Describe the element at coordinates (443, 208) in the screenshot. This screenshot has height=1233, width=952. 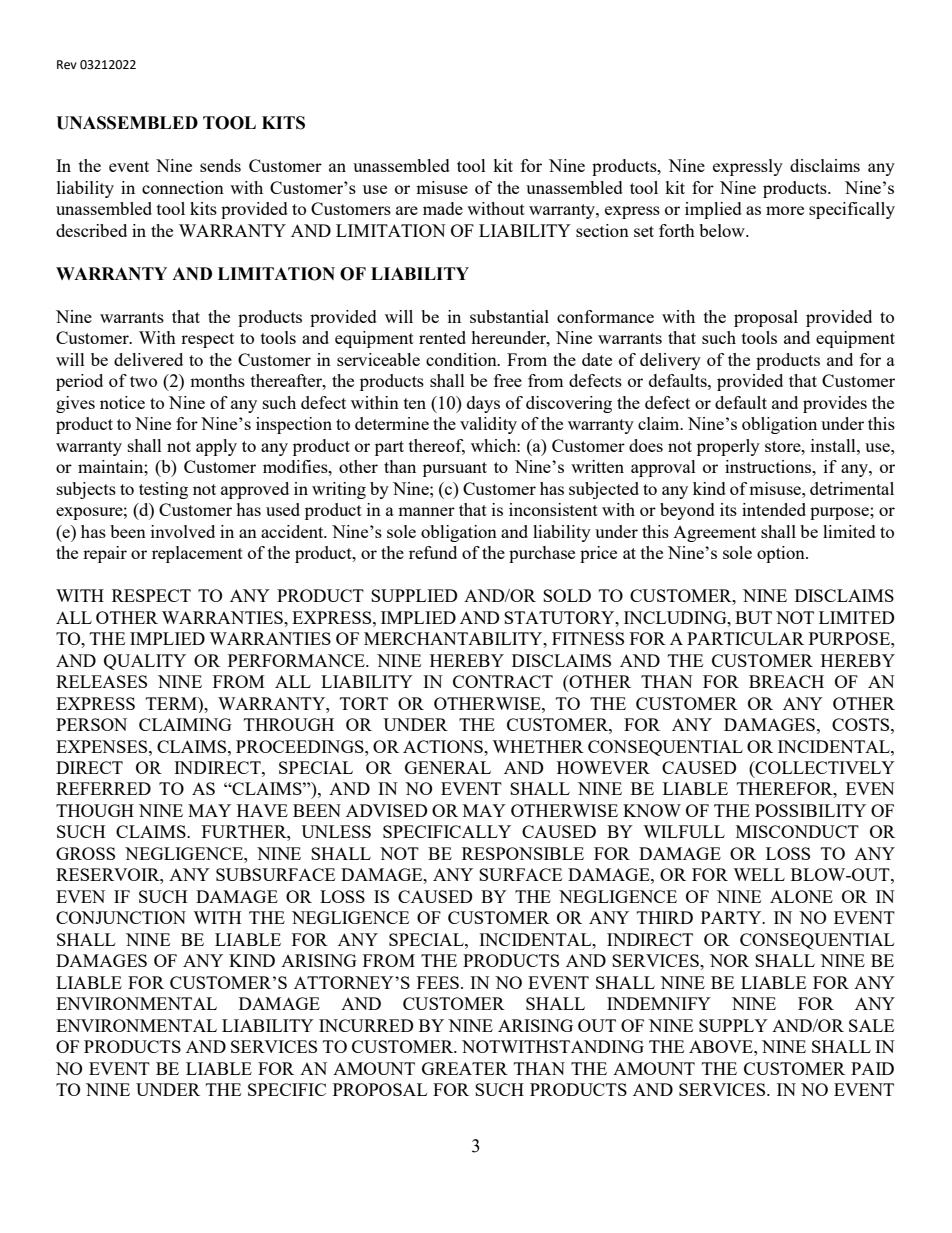
I see `made` at that location.
